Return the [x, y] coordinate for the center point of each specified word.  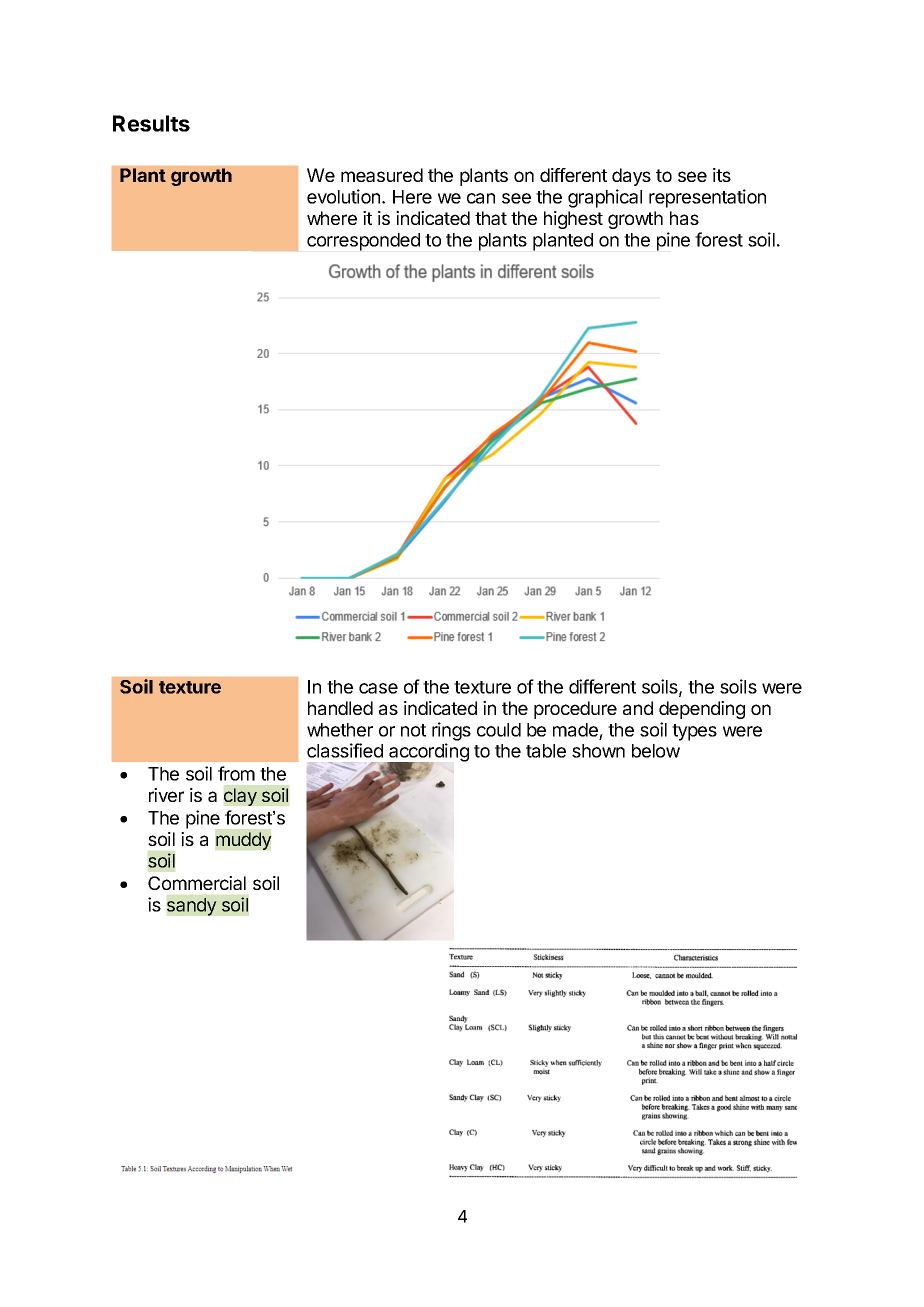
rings [451, 731]
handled [340, 708]
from [236, 773]
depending [702, 710]
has [684, 218]
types [694, 732]
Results [151, 123]
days [631, 177]
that [491, 218]
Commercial [197, 883]
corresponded [363, 242]
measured [382, 175]
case [378, 688]
